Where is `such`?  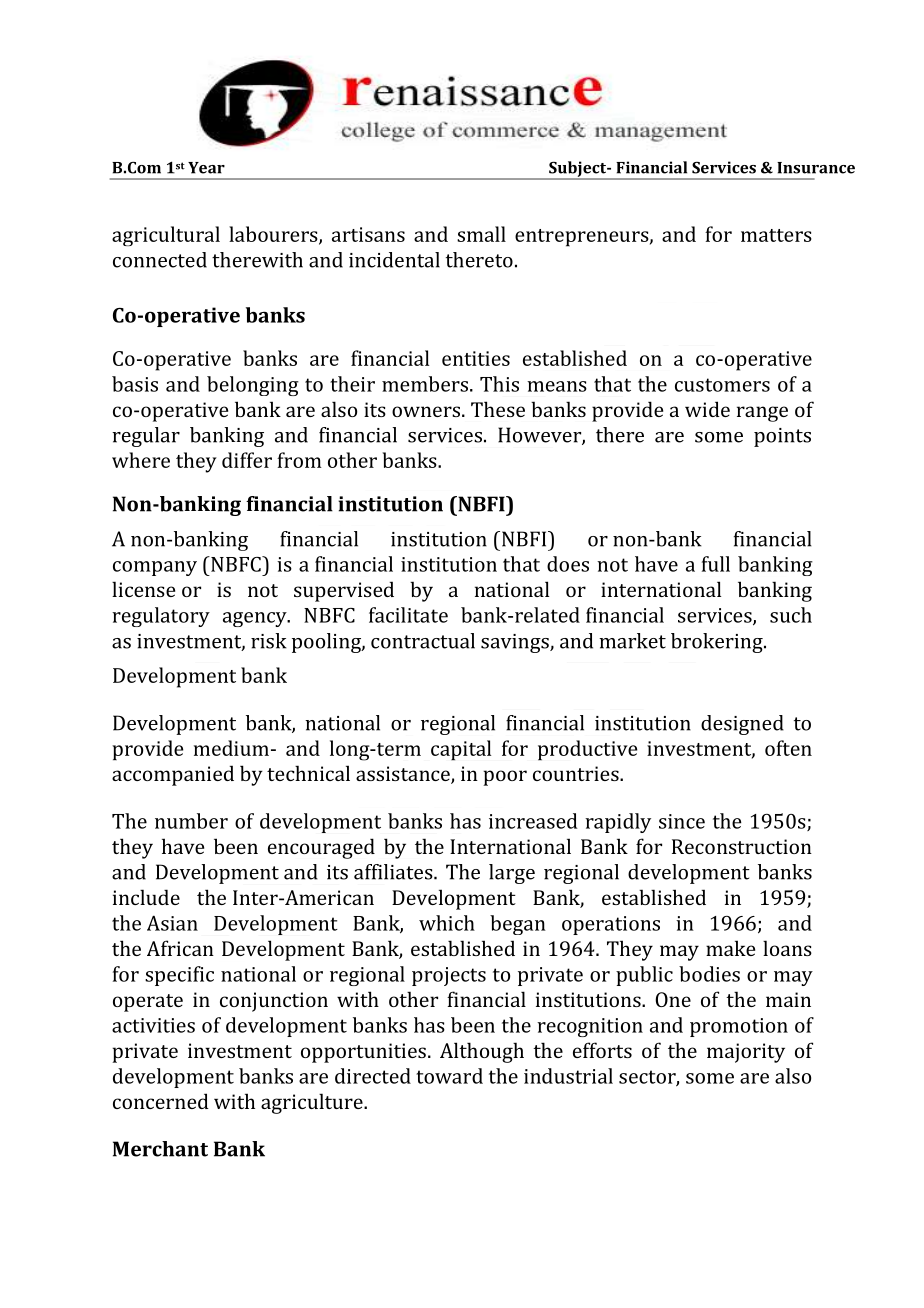
such is located at coordinates (791, 615).
